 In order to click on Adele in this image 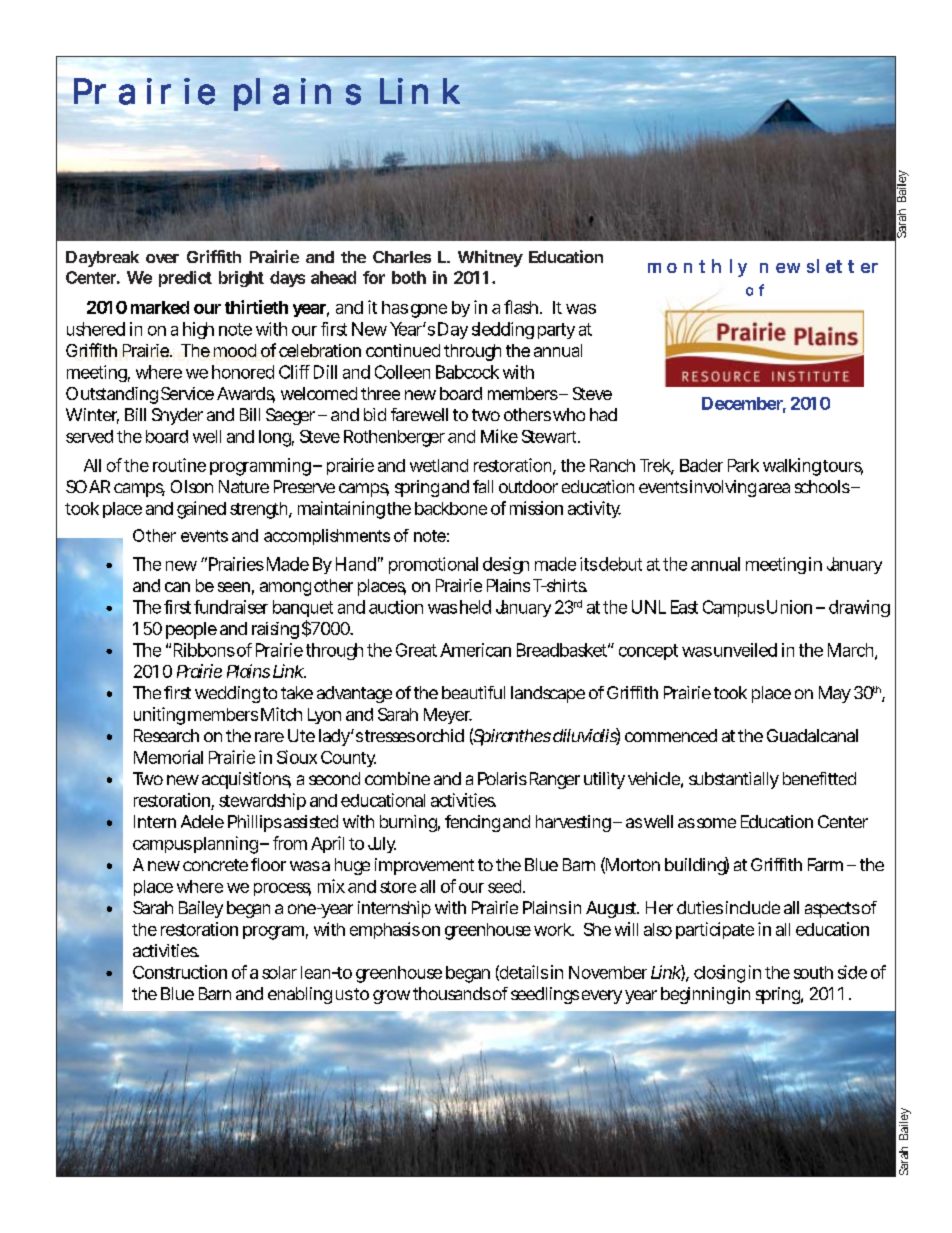, I will do `click(202, 821)`.
